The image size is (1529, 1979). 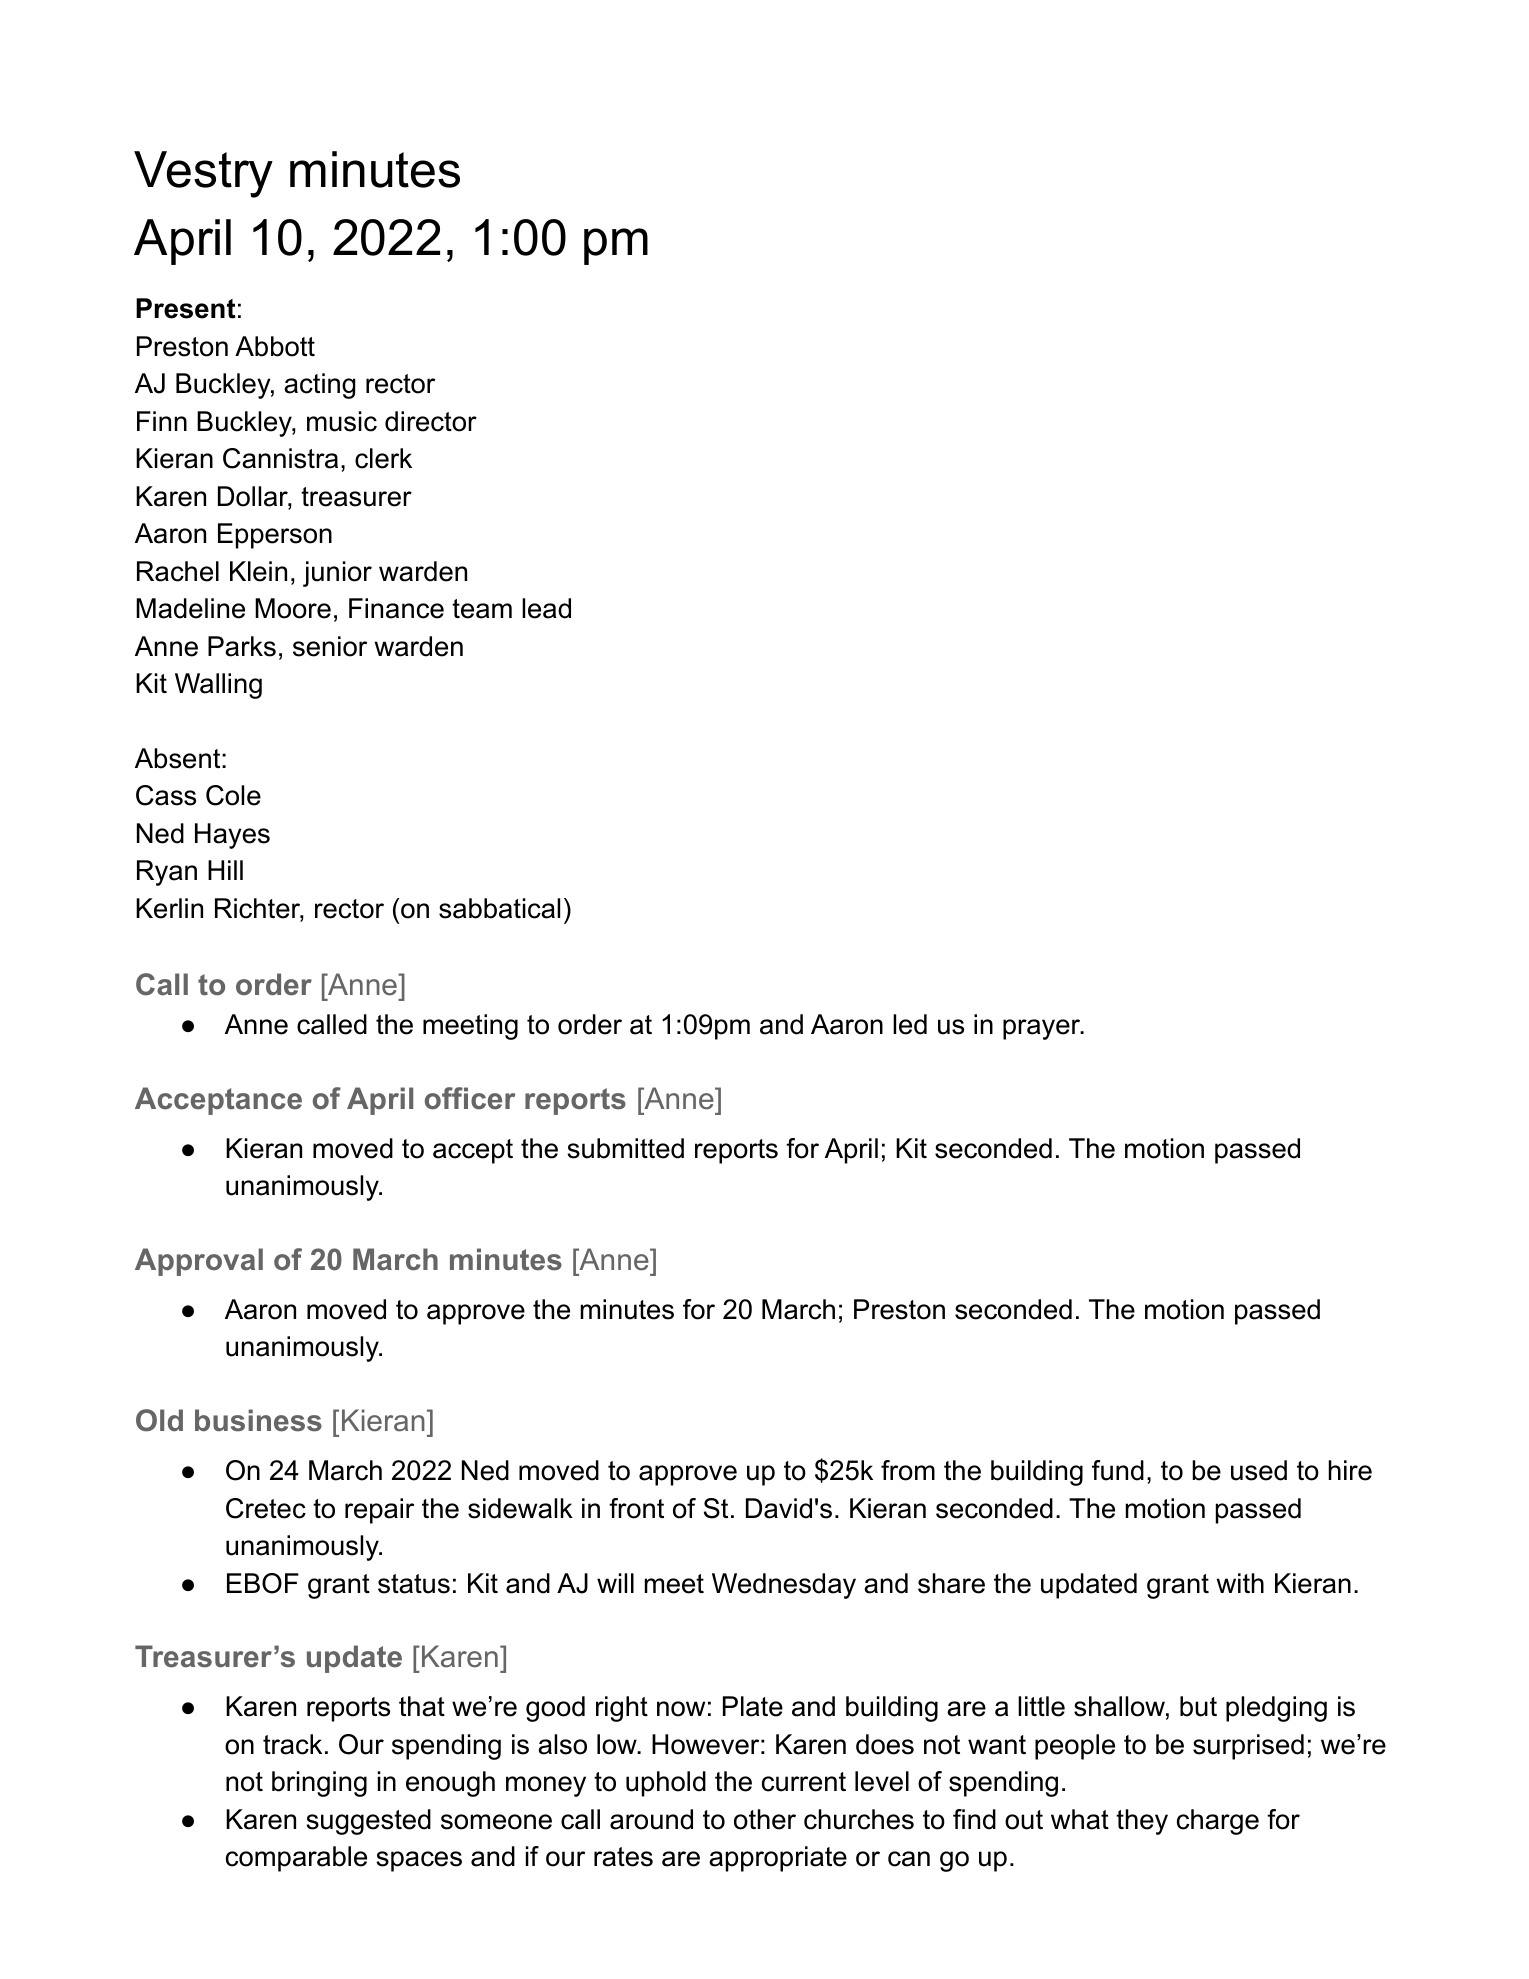 I want to click on officer, so click(x=470, y=1098).
